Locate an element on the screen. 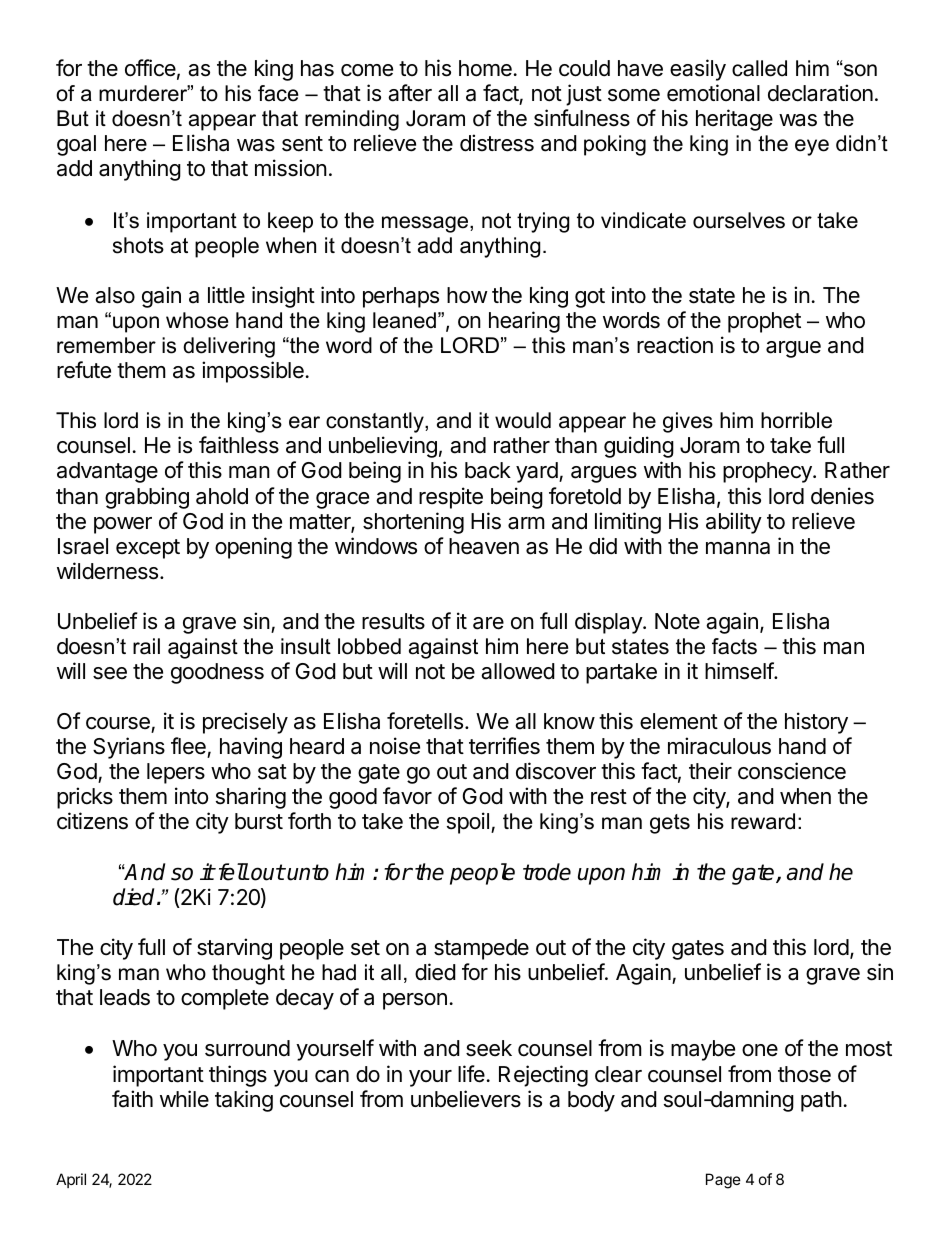 Image resolution: width=952 pixels, height=1233 pixels. office is located at coordinates (150, 68).
